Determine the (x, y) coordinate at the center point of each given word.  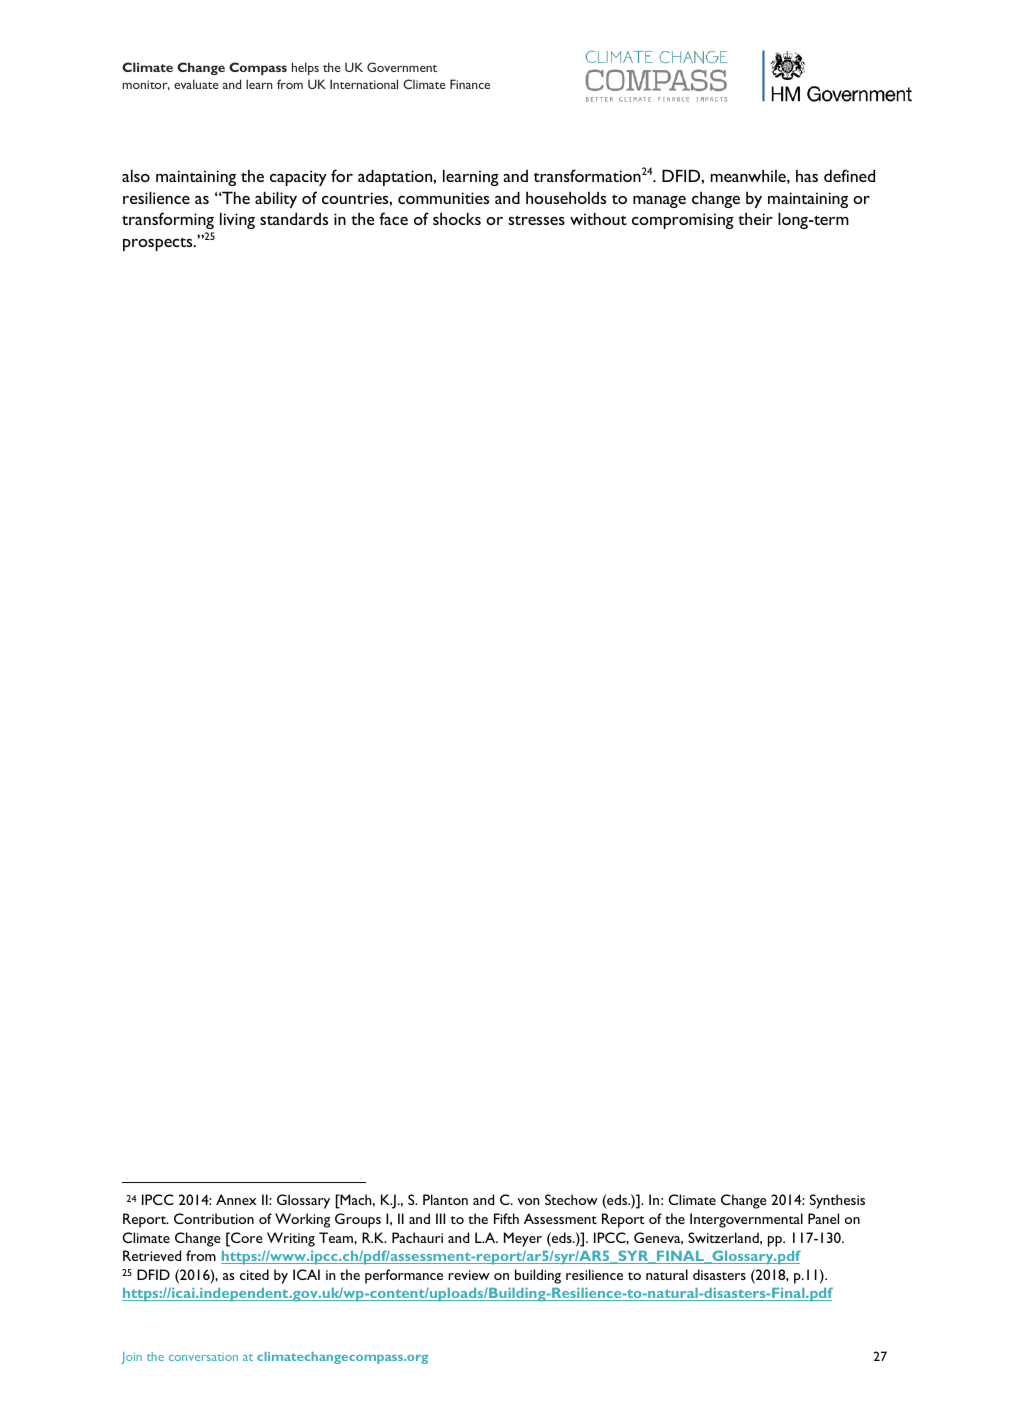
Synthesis (837, 1201)
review (469, 1275)
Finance (470, 84)
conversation (203, 1357)
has (807, 176)
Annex (236, 1199)
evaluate (196, 84)
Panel (823, 1218)
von (528, 1201)
